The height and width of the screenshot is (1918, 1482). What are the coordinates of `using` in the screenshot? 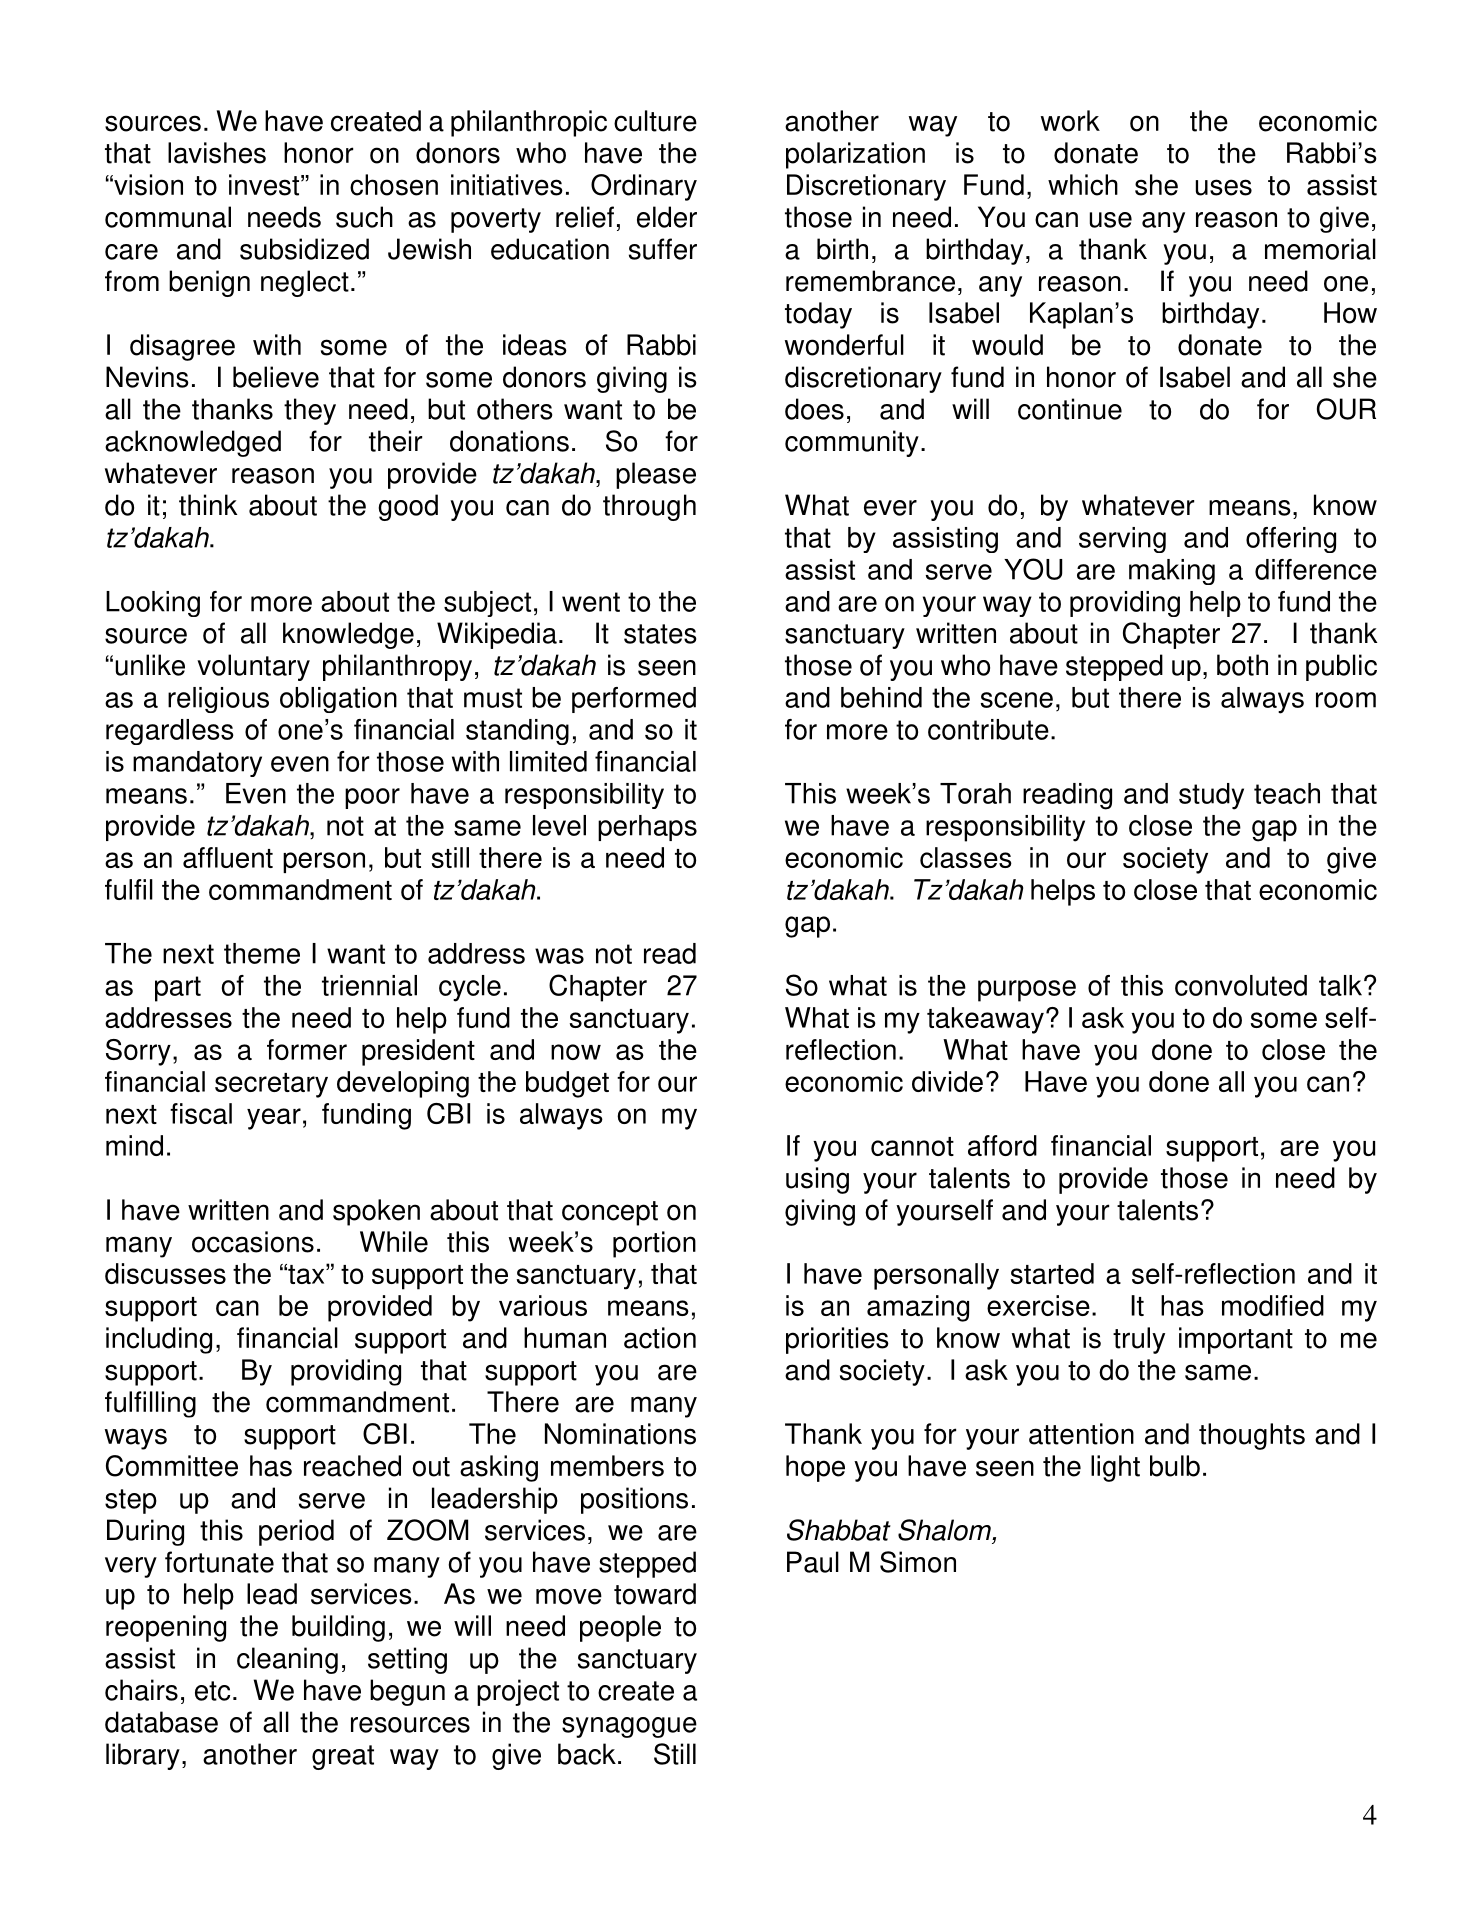 It's located at (817, 1180).
